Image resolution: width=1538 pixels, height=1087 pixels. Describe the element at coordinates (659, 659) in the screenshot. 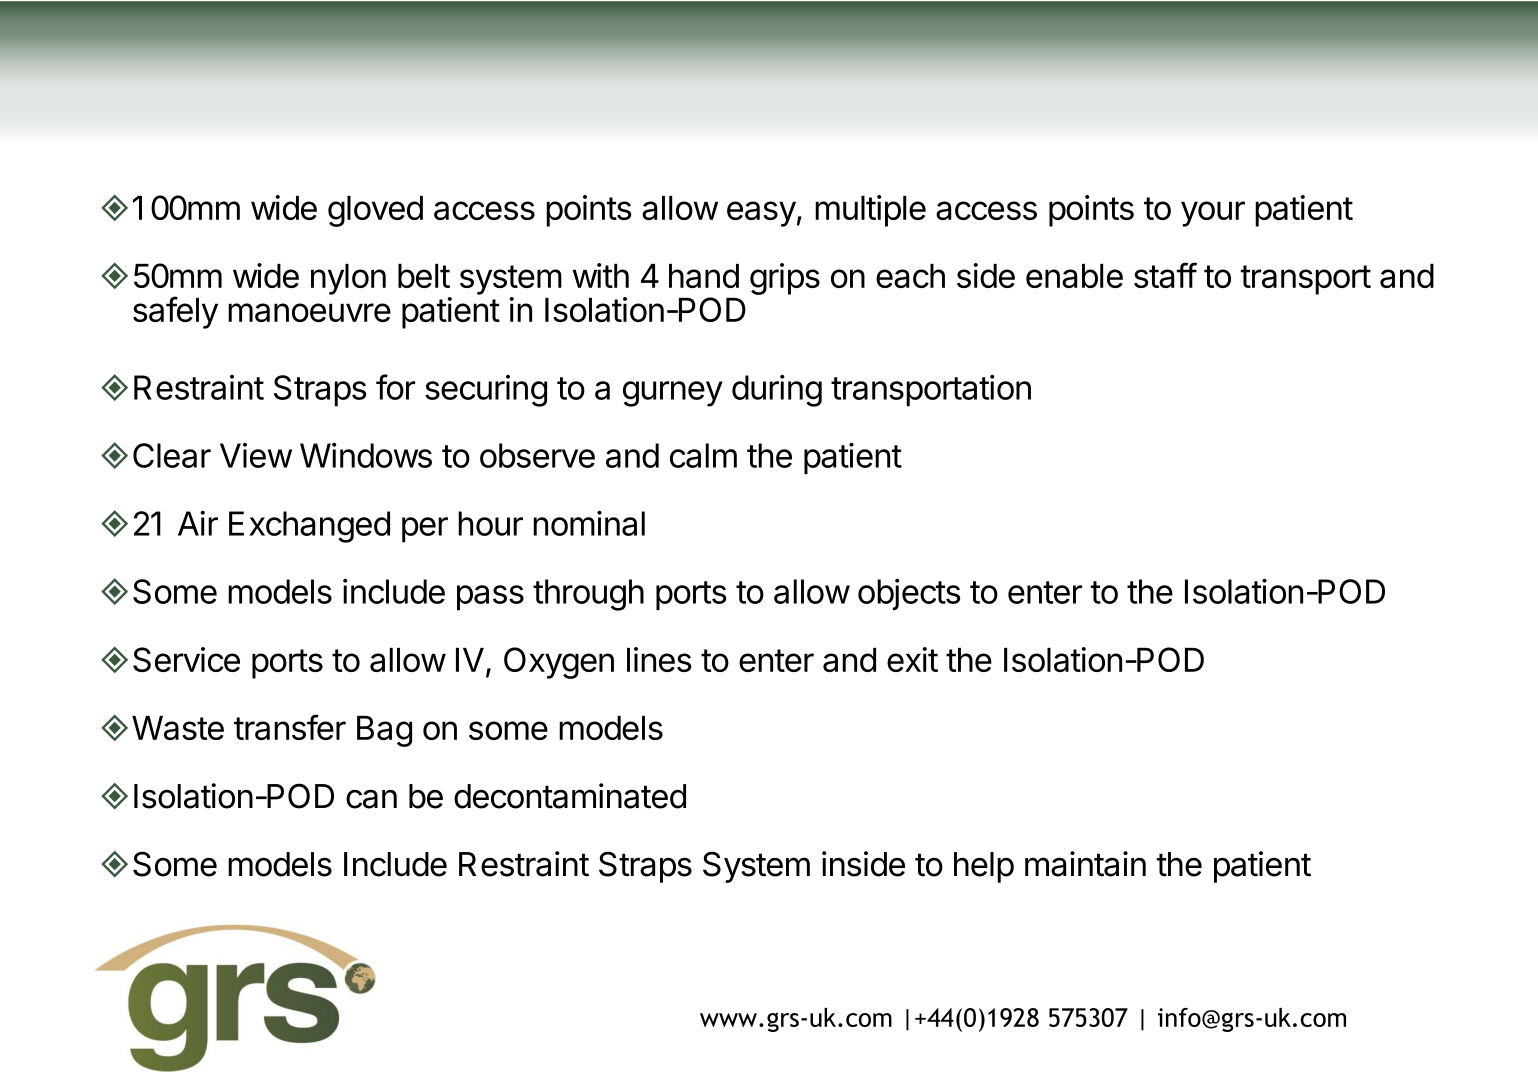

I see `lines` at that location.
